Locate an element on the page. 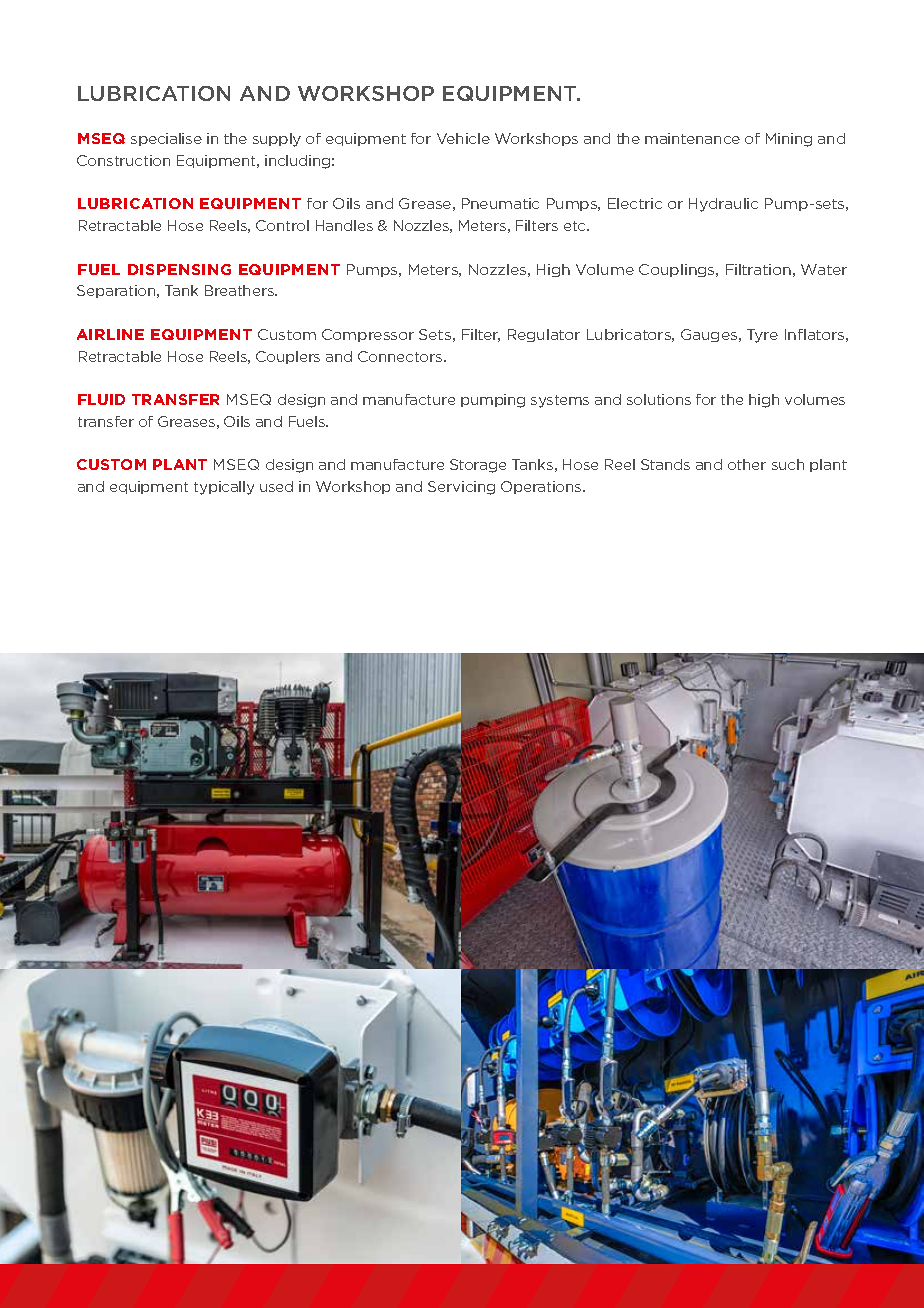 Image resolution: width=924 pixels, height=1308 pixels. typically is located at coordinates (224, 488).
